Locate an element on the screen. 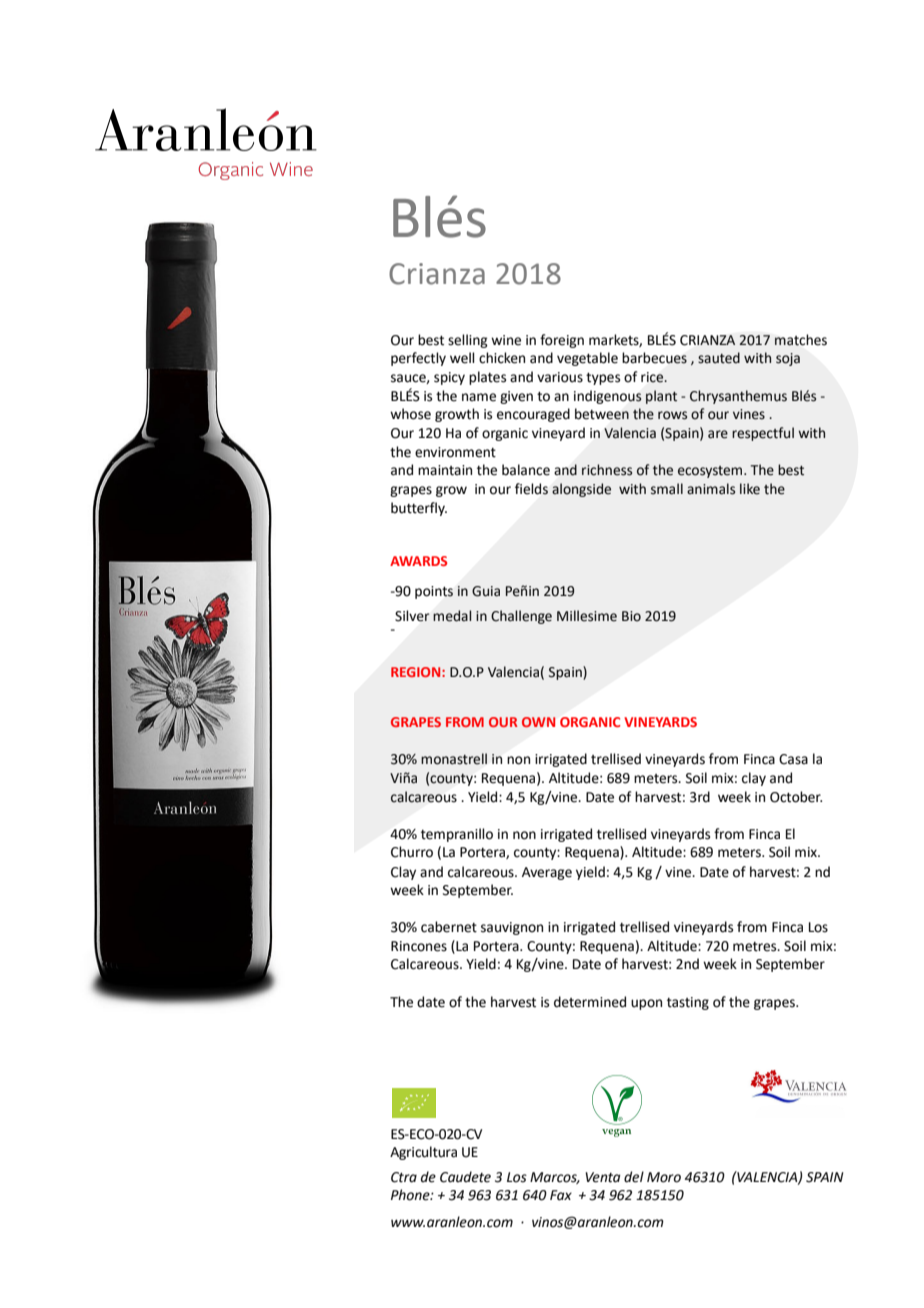 The height and width of the screenshot is (1308, 924). types is located at coordinates (603, 379).
